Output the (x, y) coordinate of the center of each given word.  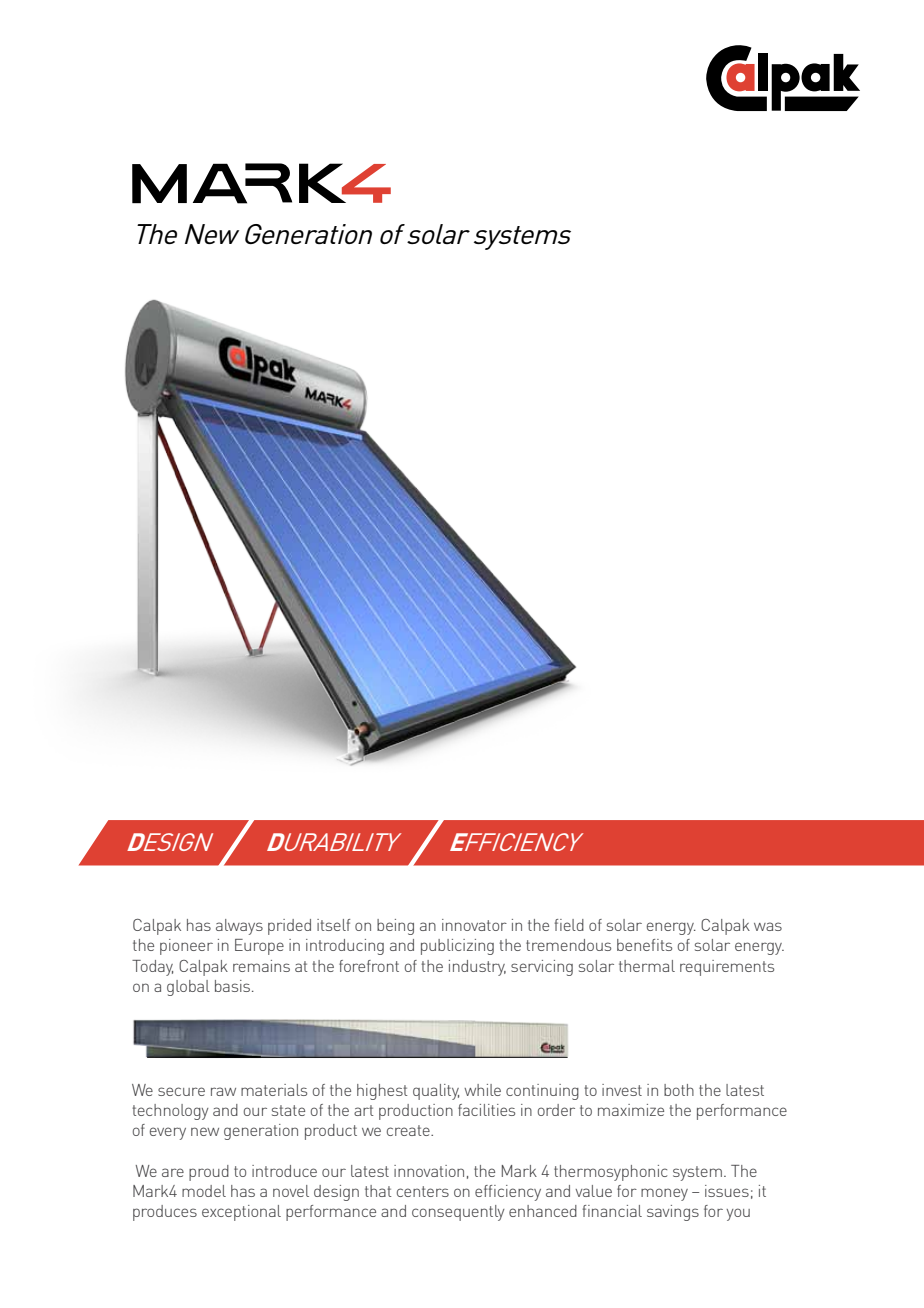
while (482, 1090)
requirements (727, 968)
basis (234, 986)
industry (477, 968)
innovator (474, 925)
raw (223, 1091)
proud (209, 1173)
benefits (644, 945)
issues (727, 1191)
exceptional (241, 1213)
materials (274, 1090)
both (679, 1090)
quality (436, 1092)
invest (622, 1090)
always (239, 927)
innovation (429, 1171)
